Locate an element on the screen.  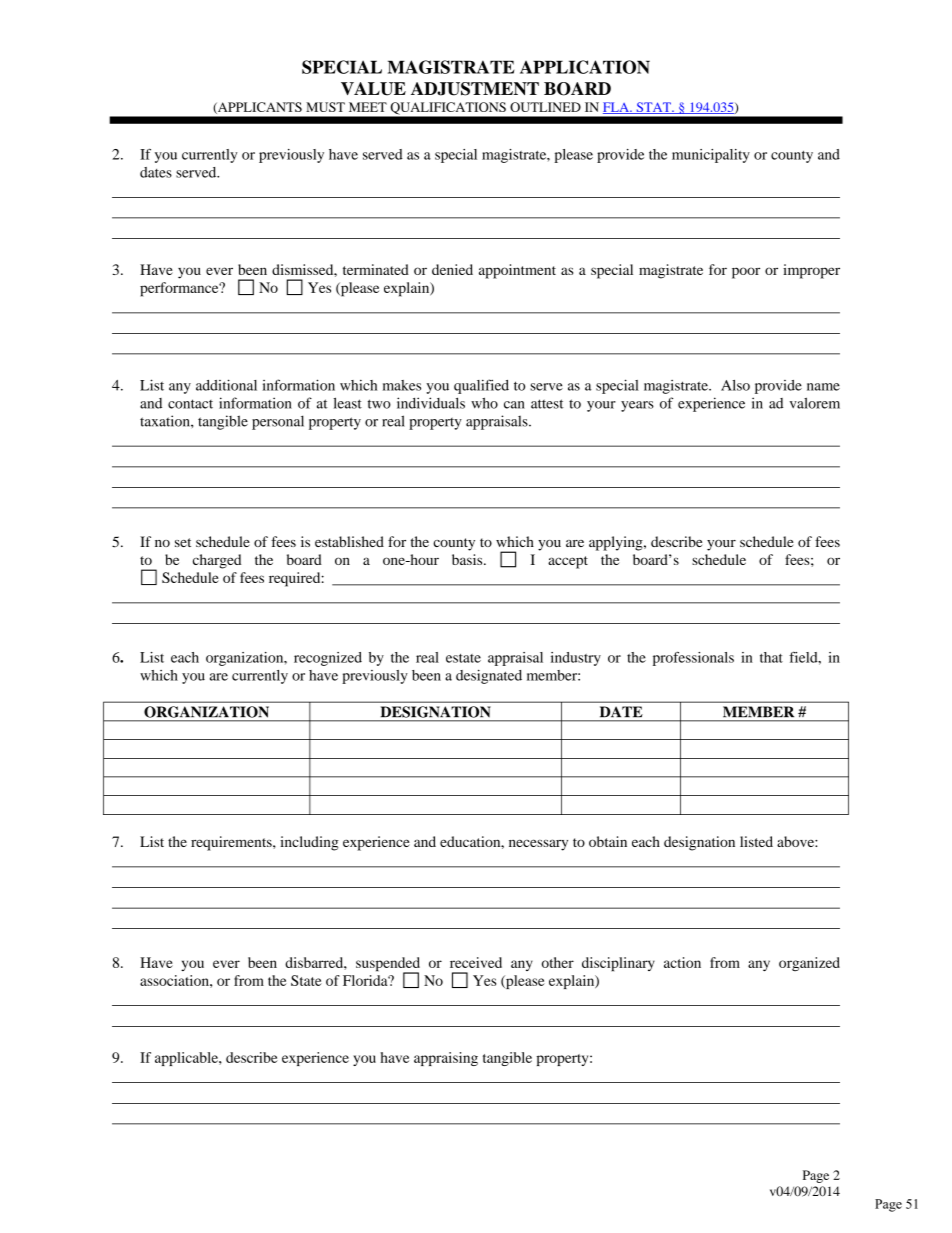
MUST is located at coordinates (325, 107).
